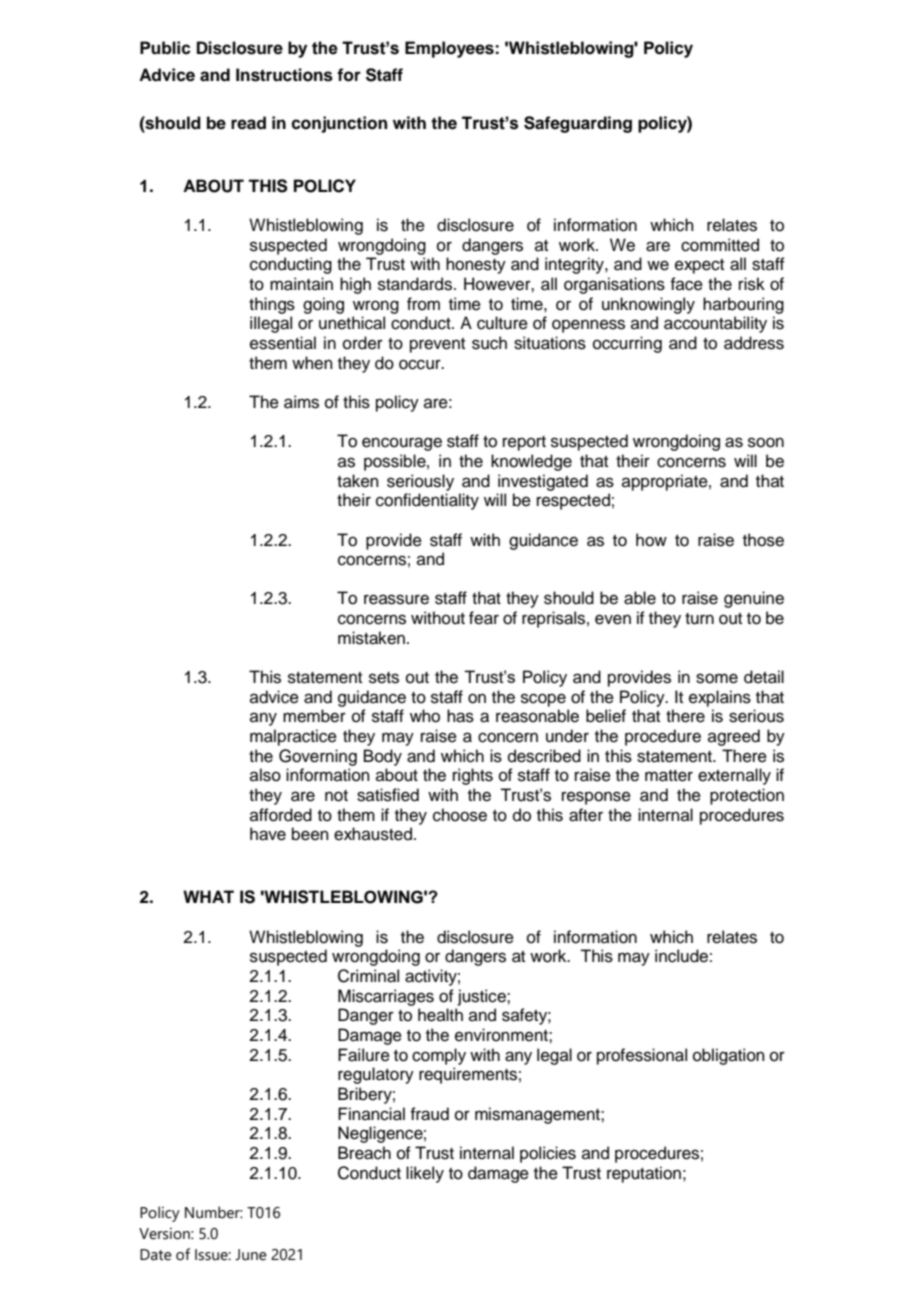 This document has height=1308, width=924. I want to click on Safeguarding, so click(578, 124).
